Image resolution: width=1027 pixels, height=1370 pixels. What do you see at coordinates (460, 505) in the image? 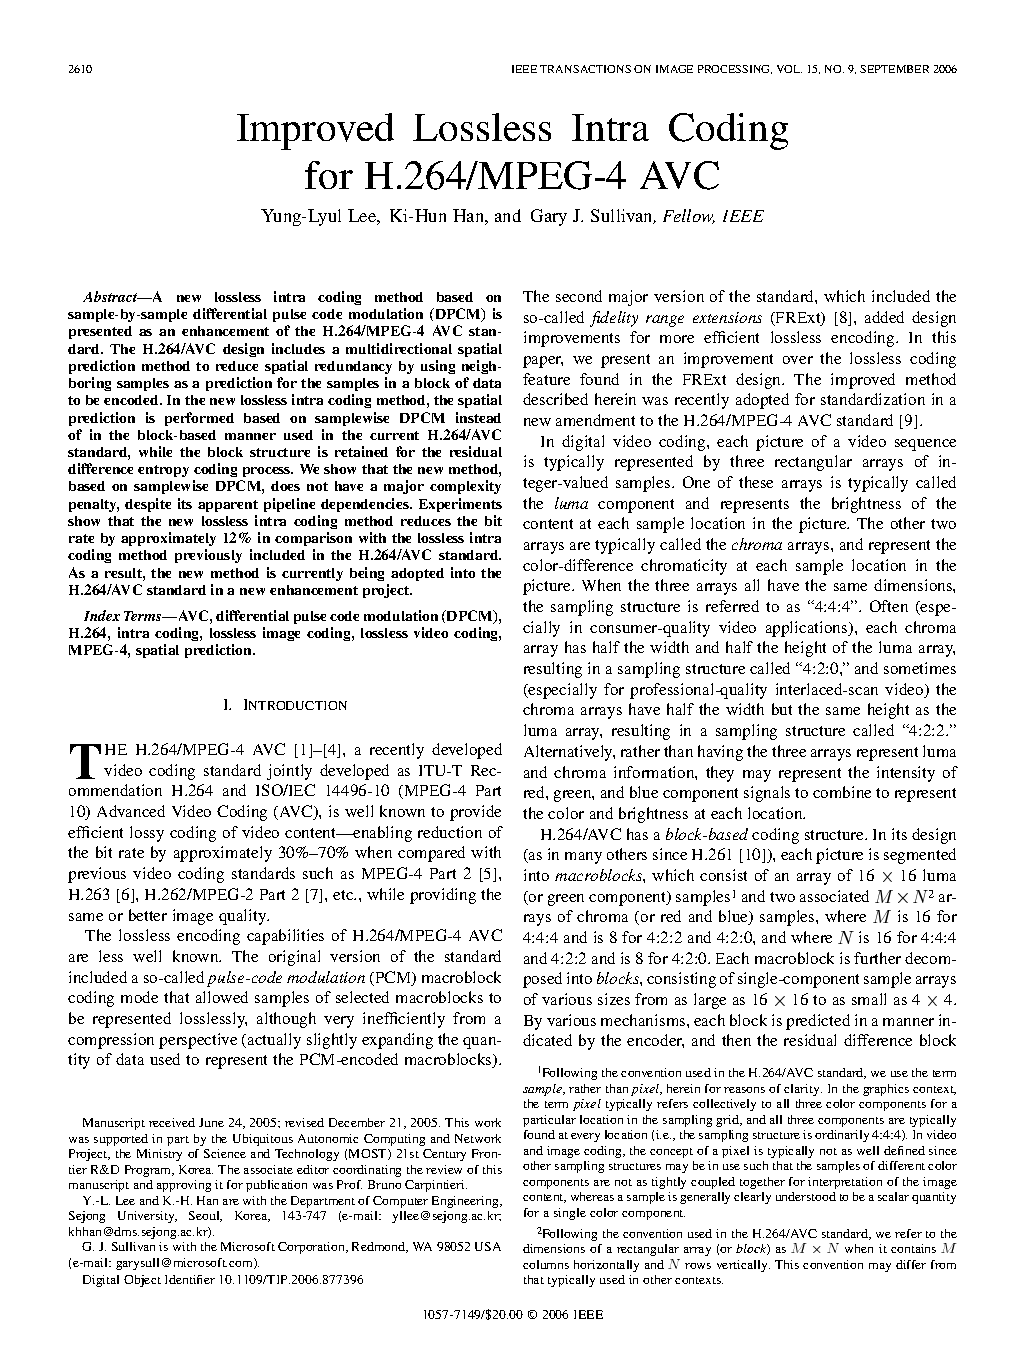
I see `Experiments` at bounding box center [460, 505].
